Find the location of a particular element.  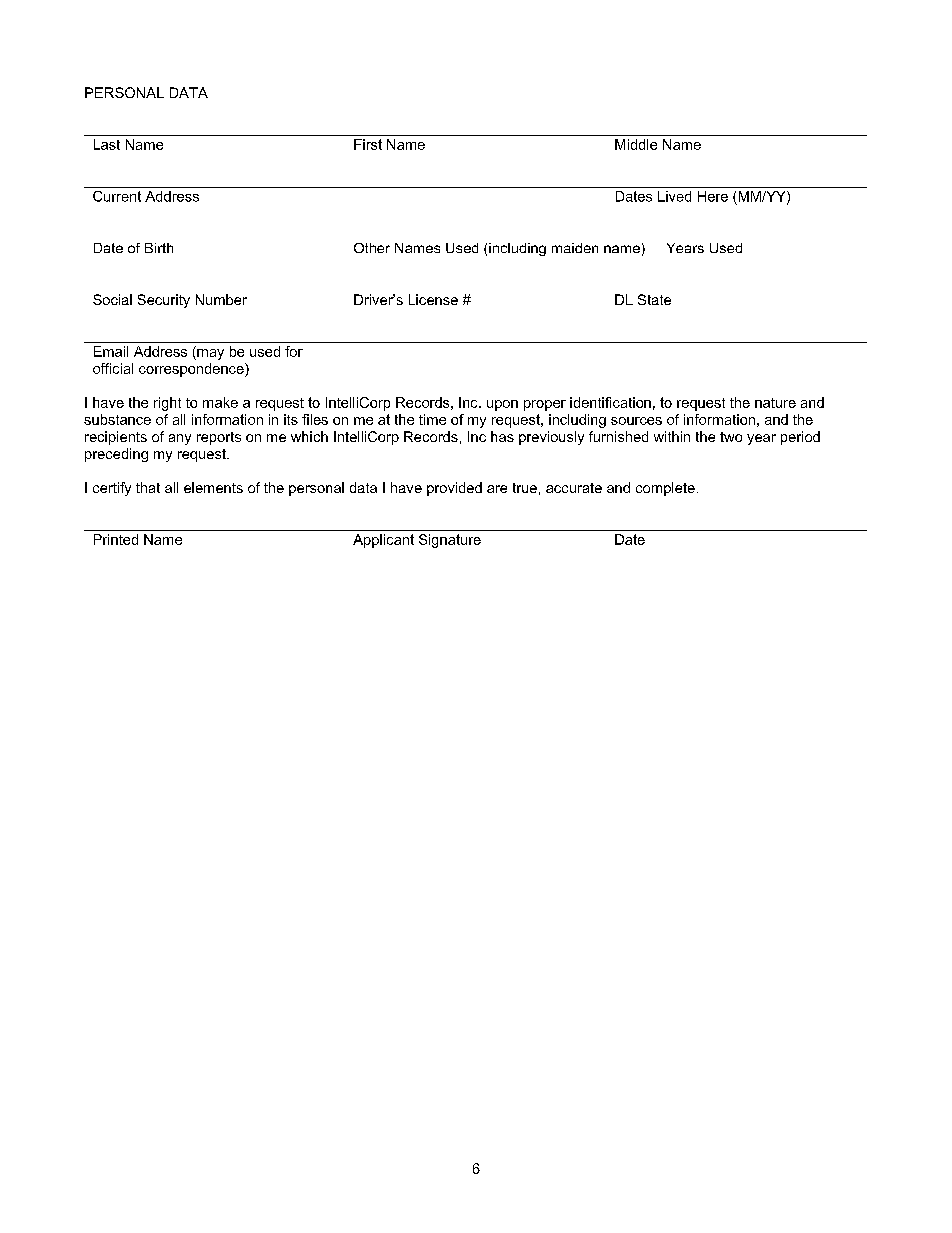

First is located at coordinates (368, 144).
